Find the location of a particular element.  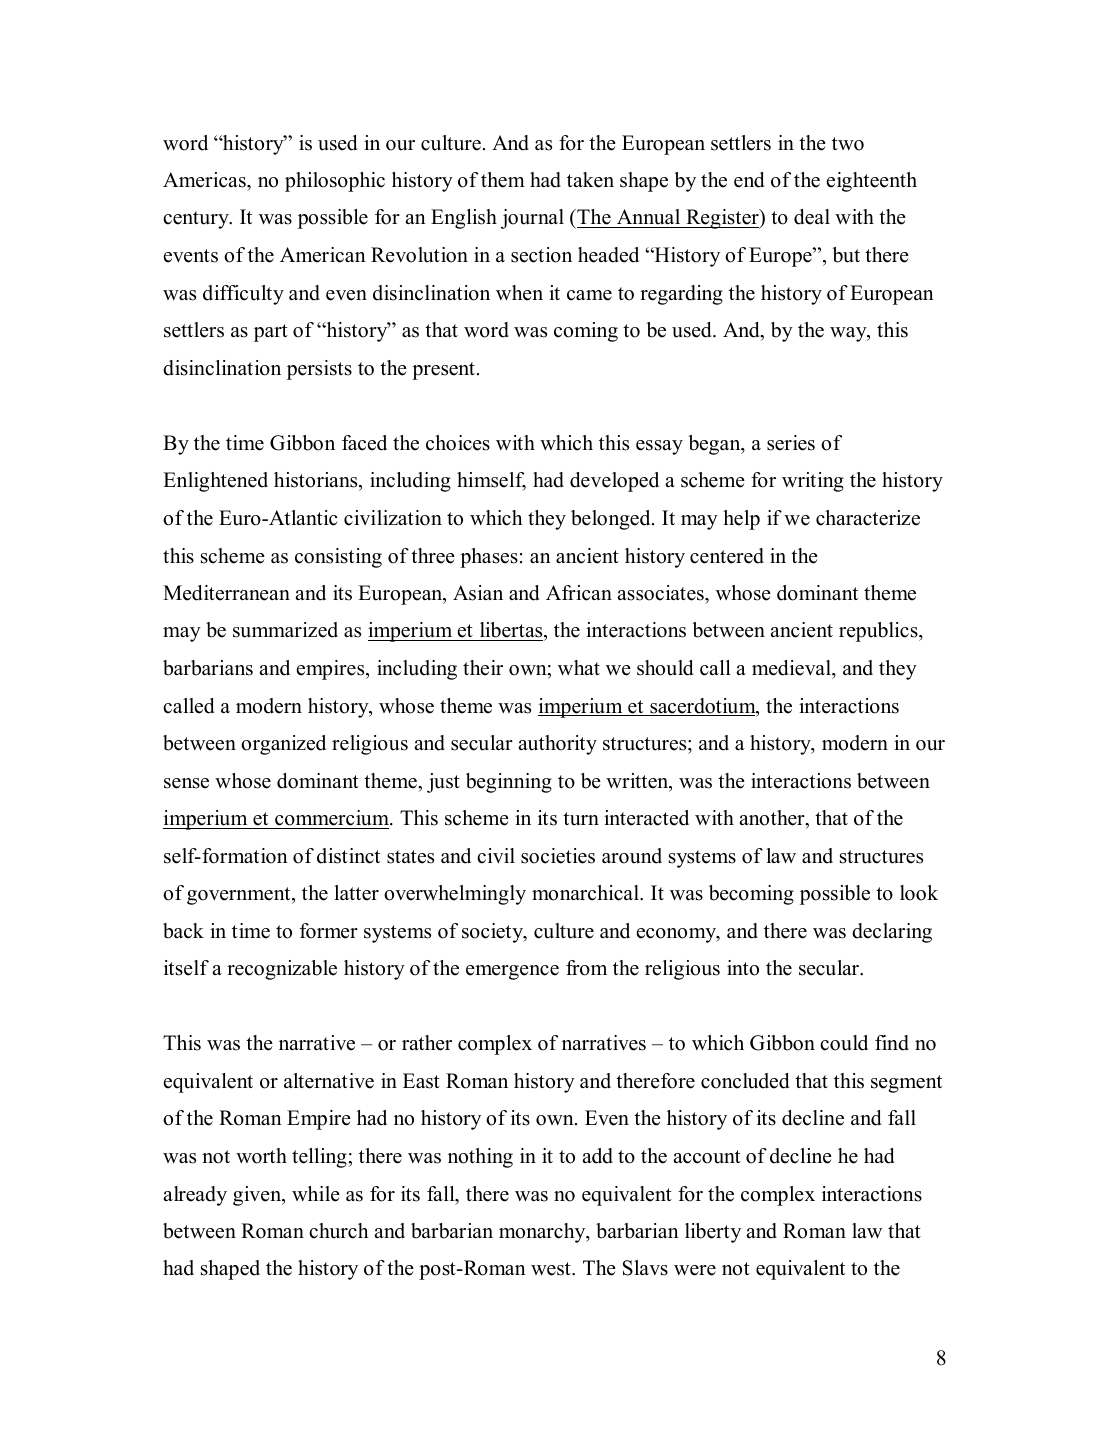

authority is located at coordinates (557, 745).
